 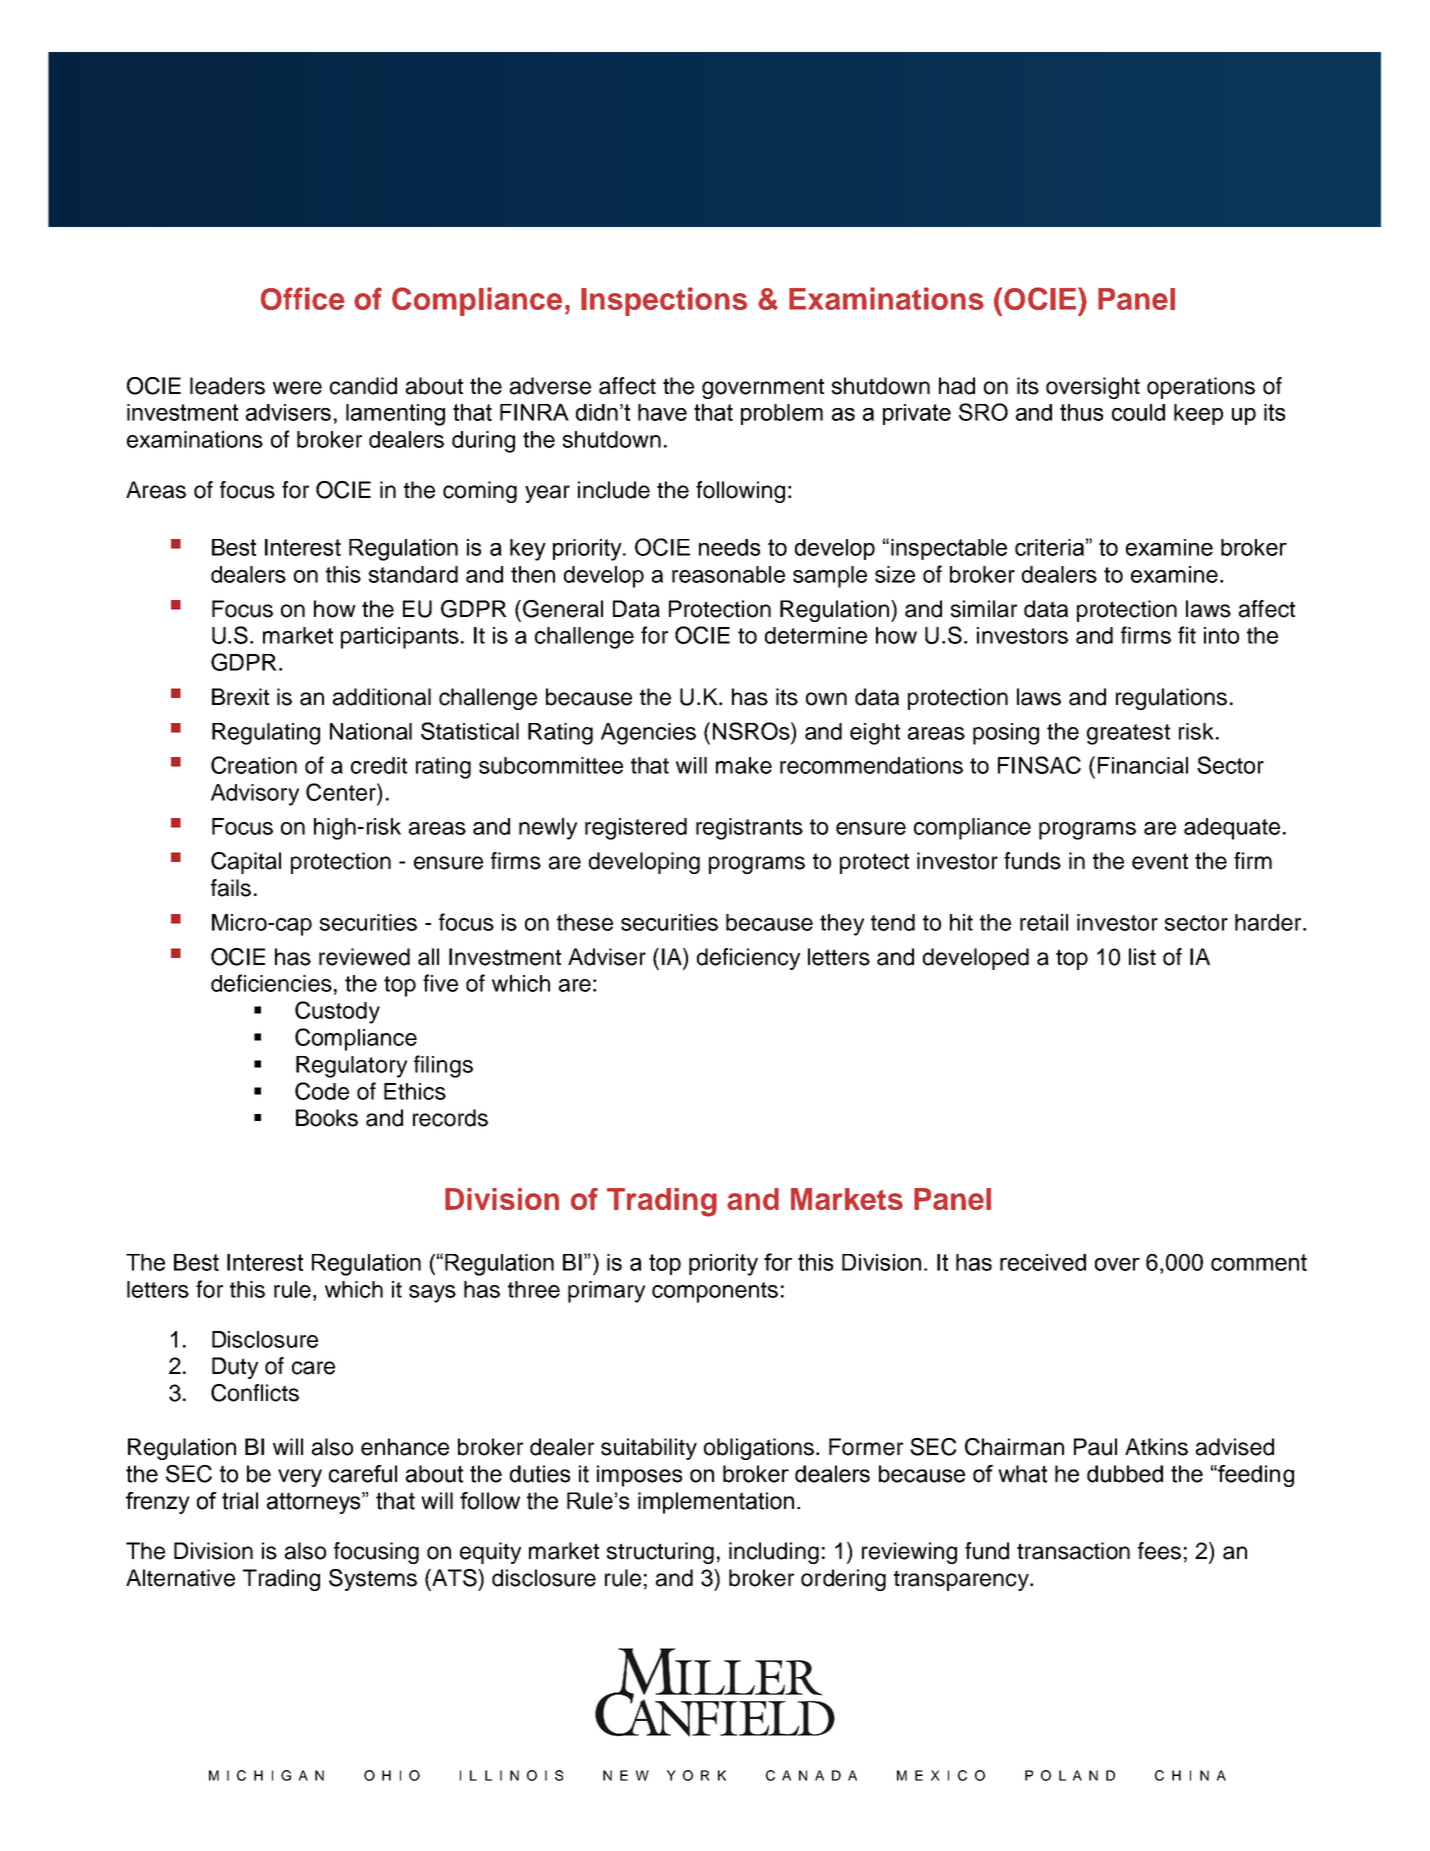 I want to click on determine, so click(x=816, y=635).
